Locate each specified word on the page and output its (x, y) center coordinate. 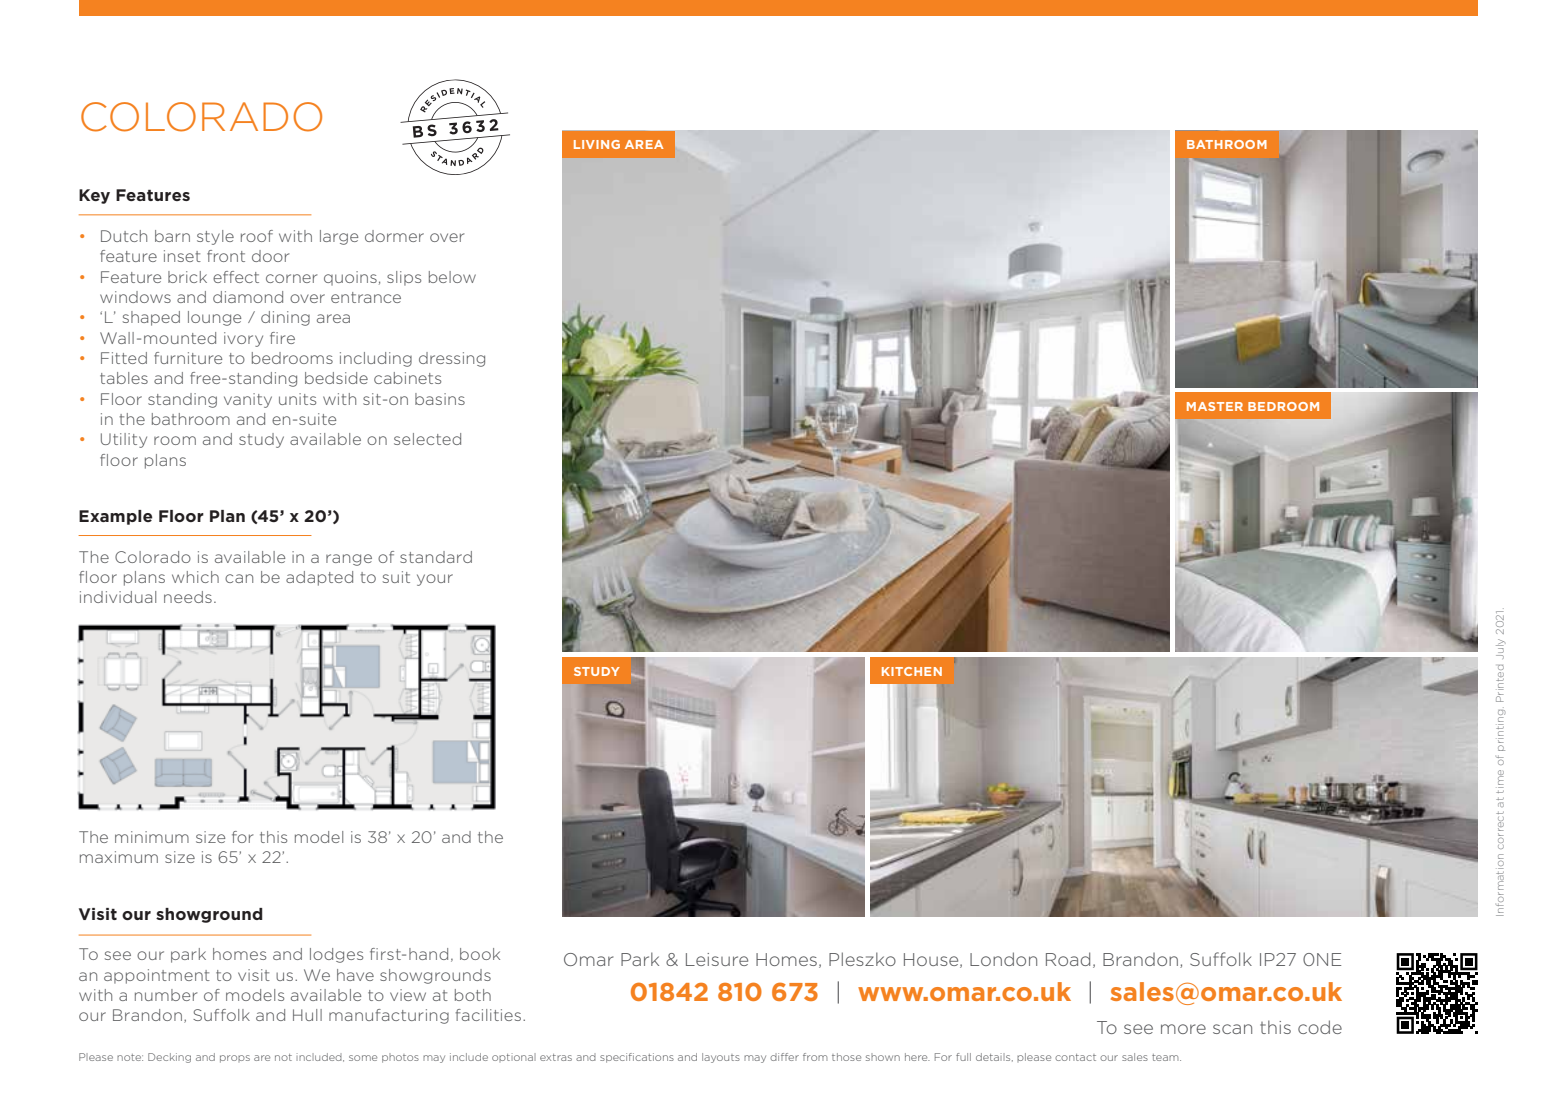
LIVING (597, 144)
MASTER (1215, 406)
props (235, 1059)
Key (94, 196)
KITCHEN (912, 671)
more (1183, 1029)
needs (188, 597)
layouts (721, 1058)
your (435, 580)
